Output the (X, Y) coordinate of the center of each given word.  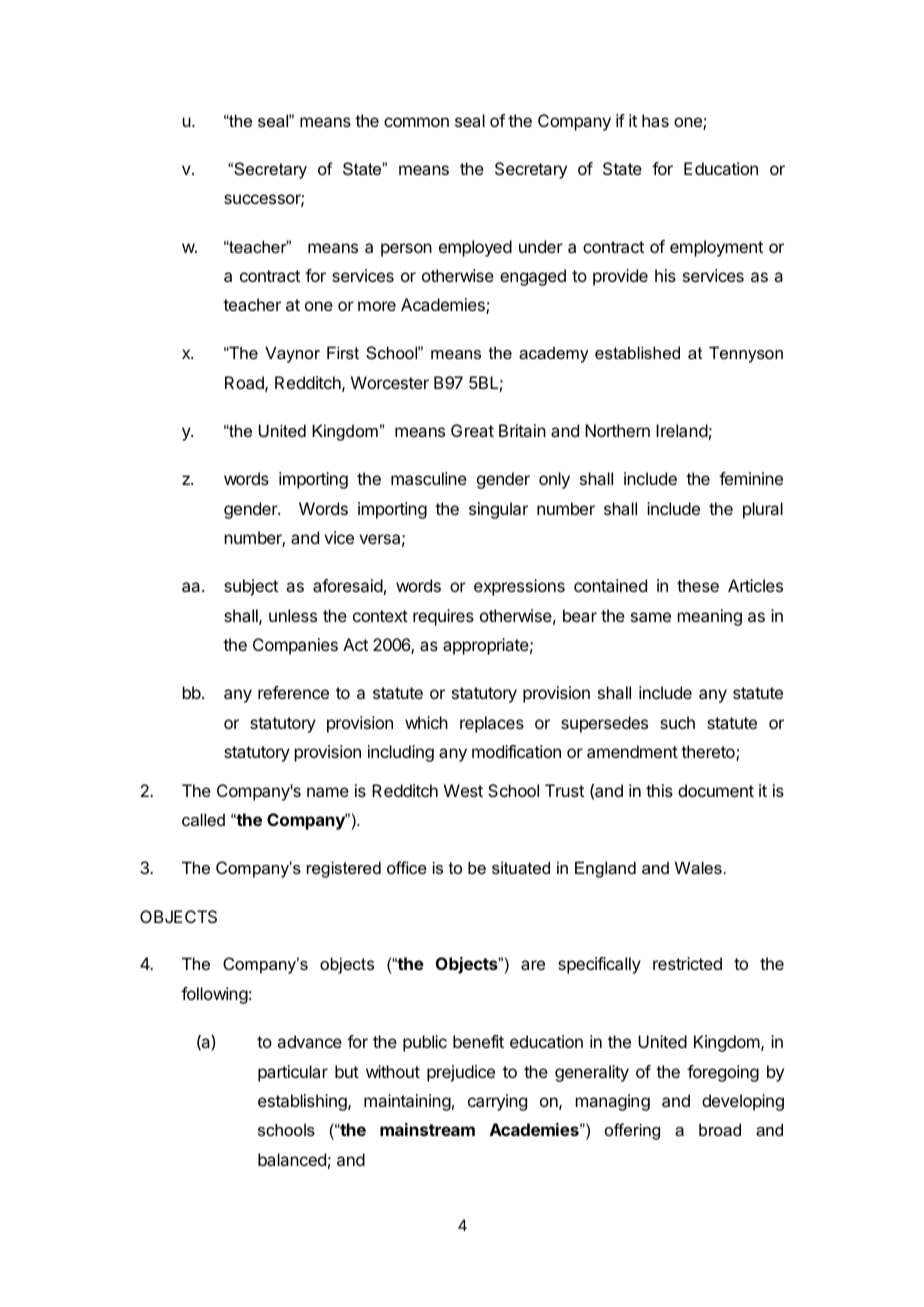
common (416, 122)
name (328, 792)
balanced (292, 1159)
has (655, 120)
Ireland (682, 430)
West (463, 790)
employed (475, 248)
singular (498, 510)
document (716, 790)
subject (251, 587)
